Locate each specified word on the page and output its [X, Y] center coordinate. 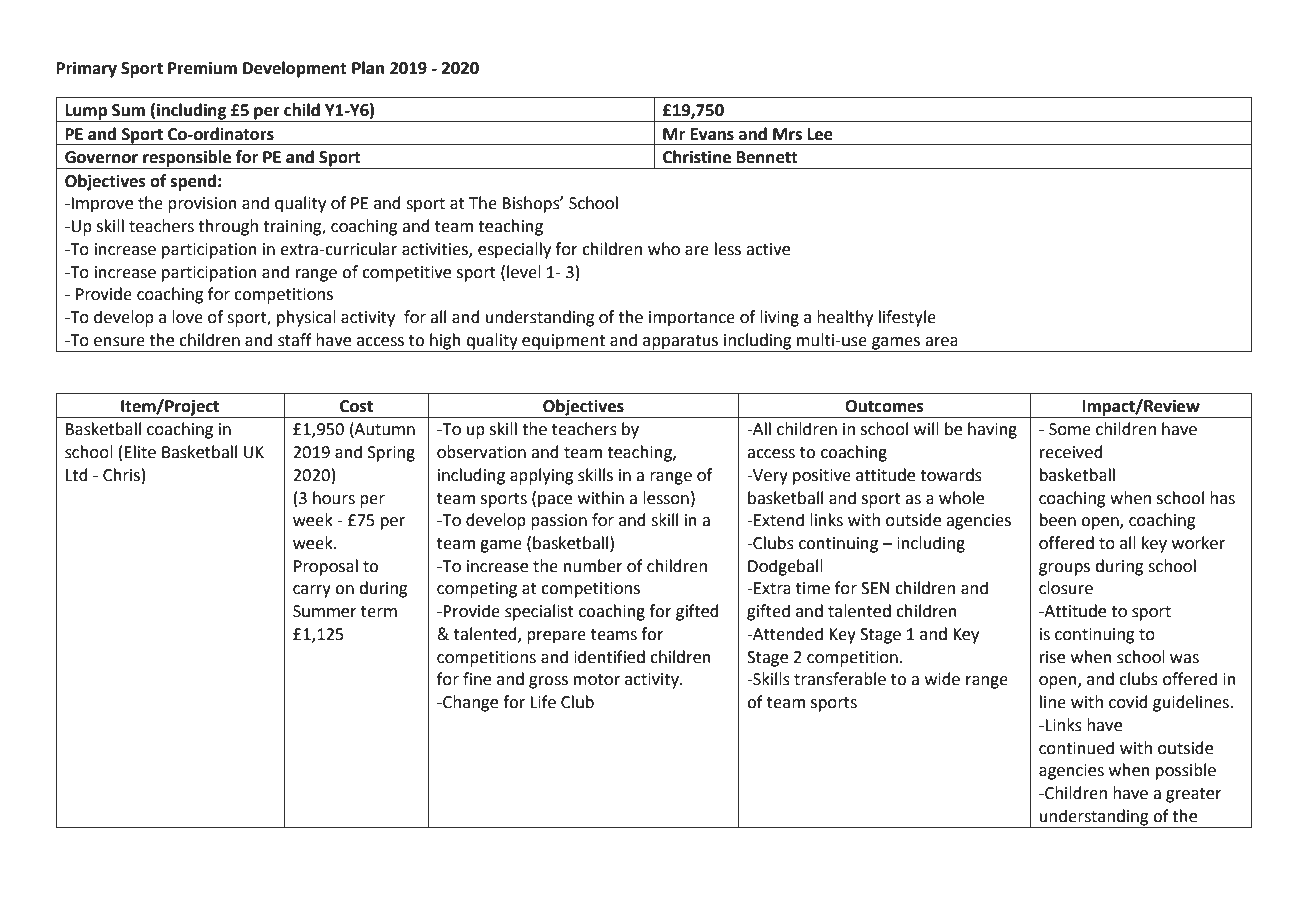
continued [1076, 748]
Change [469, 703]
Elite [140, 452]
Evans [712, 134]
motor [597, 680]
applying [542, 476]
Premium [202, 68]
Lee [820, 134]
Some [1070, 429]
